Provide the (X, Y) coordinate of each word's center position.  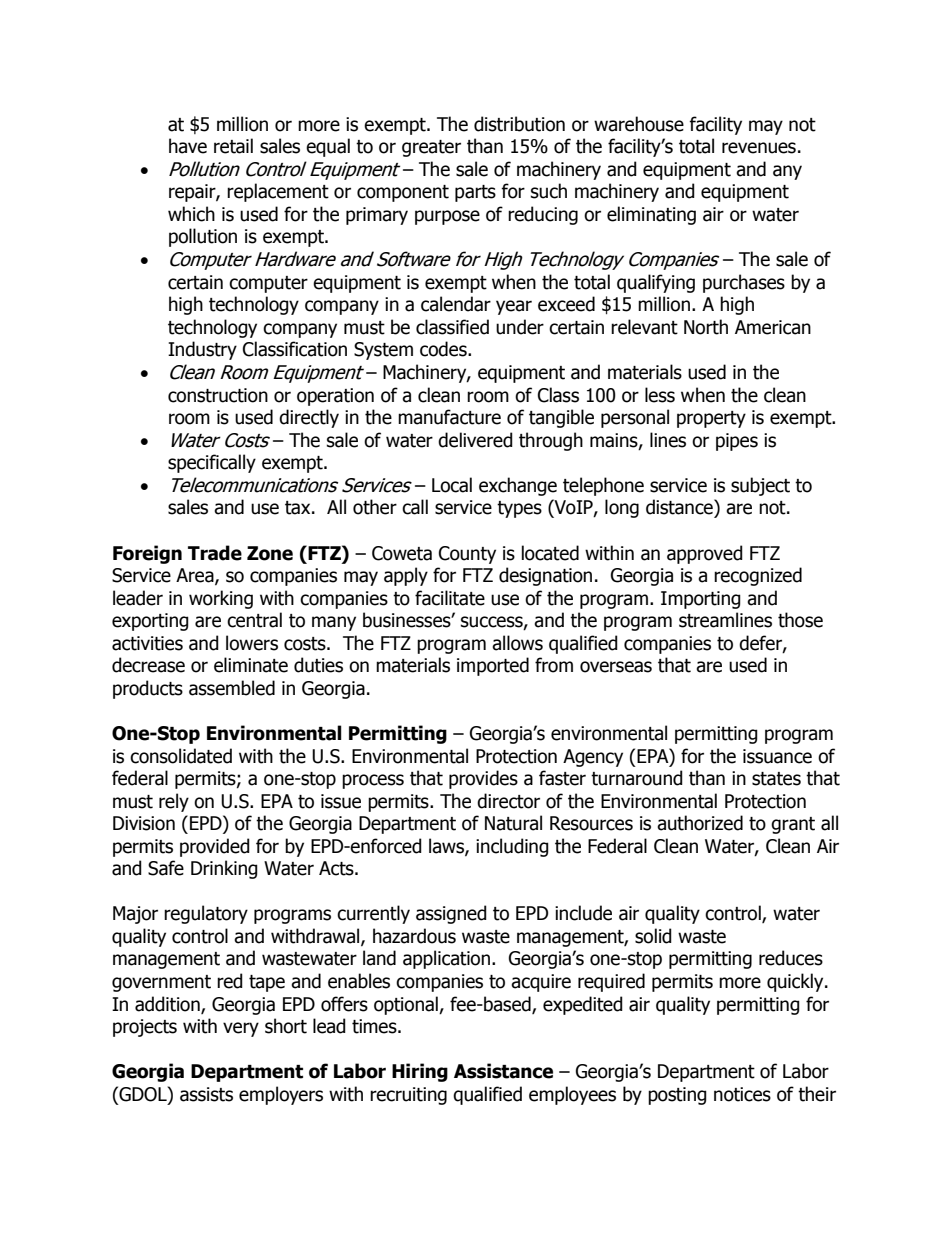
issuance (777, 756)
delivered (475, 440)
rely (174, 802)
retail (233, 146)
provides (483, 779)
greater (431, 148)
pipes (737, 442)
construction (218, 395)
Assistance (503, 1071)
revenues (759, 148)
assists (206, 1094)
